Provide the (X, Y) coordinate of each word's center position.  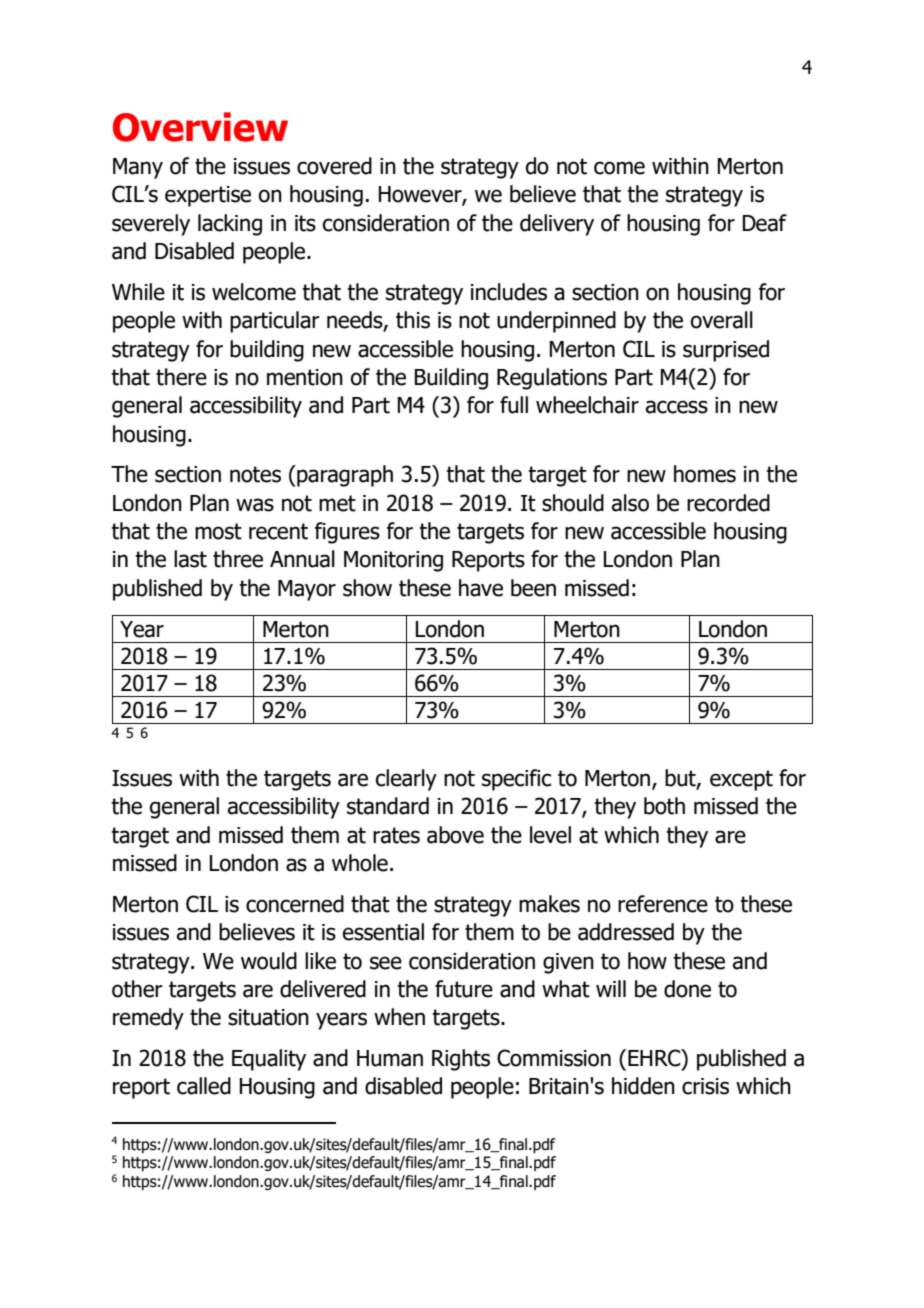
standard (388, 806)
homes (705, 474)
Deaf (765, 223)
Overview (200, 127)
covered (334, 166)
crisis (705, 1086)
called (204, 1086)
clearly (406, 780)
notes (255, 474)
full (514, 405)
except (741, 780)
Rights (461, 1060)
